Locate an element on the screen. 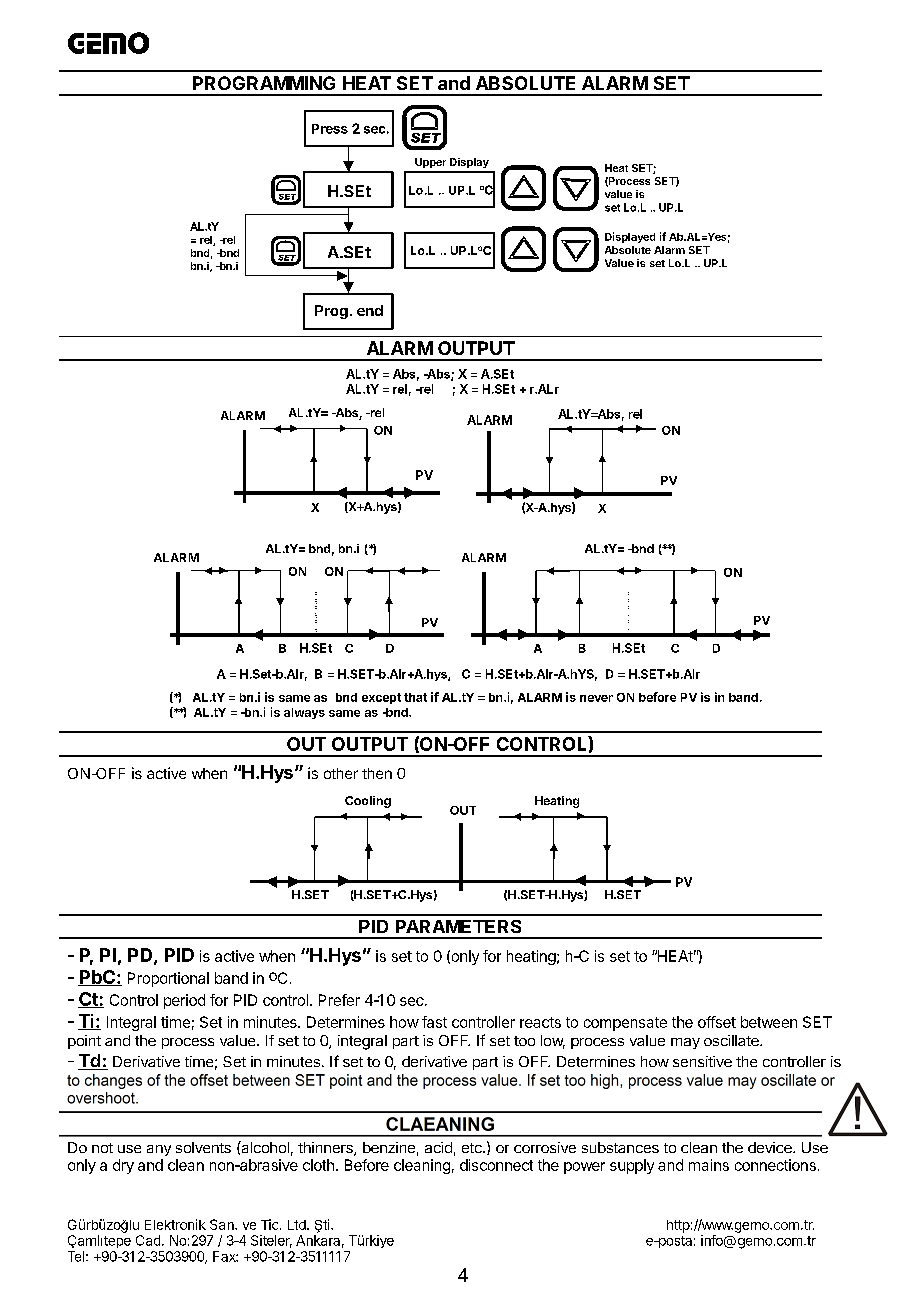  always is located at coordinates (304, 713).
